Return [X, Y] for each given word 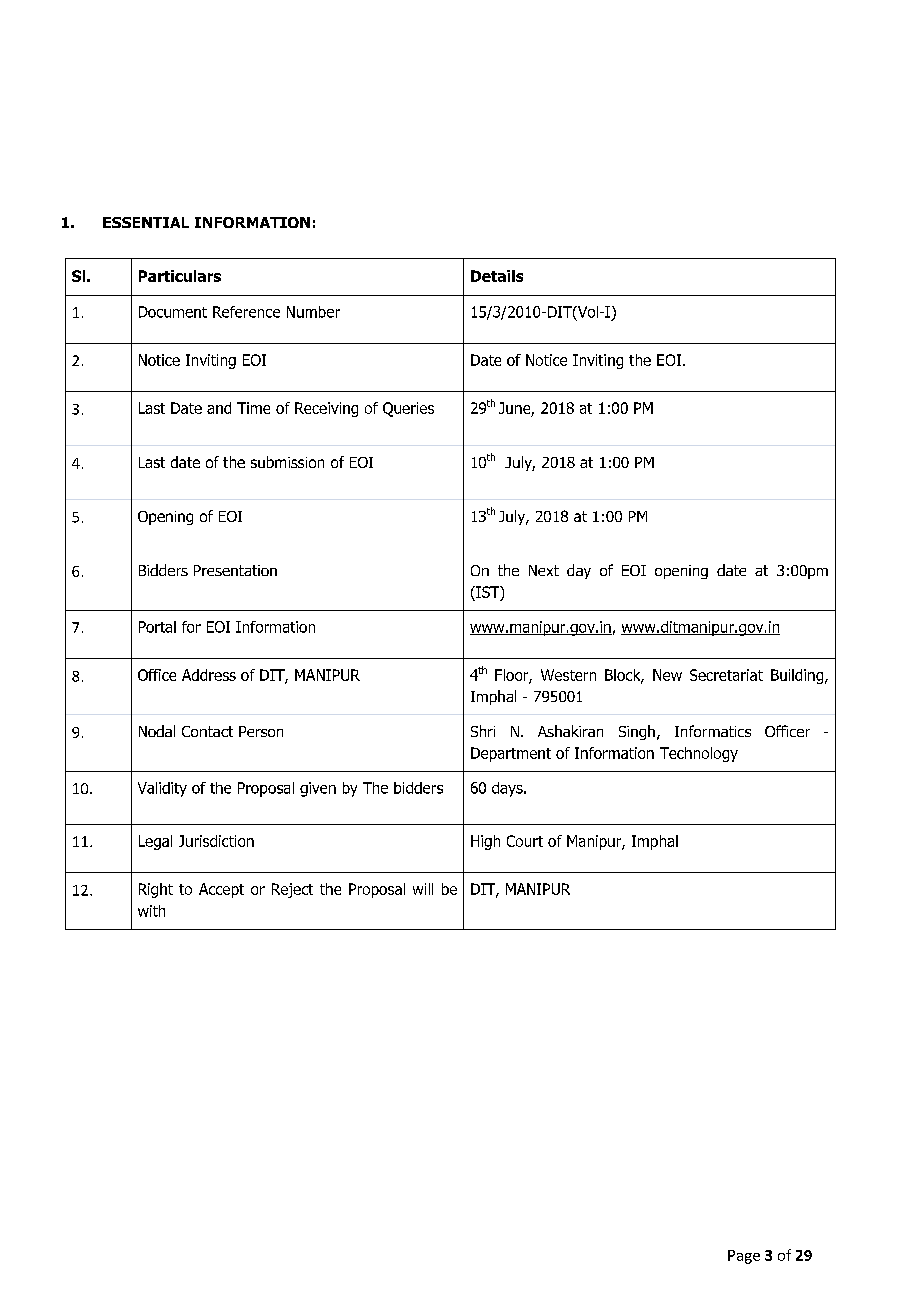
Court [525, 841]
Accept [221, 890]
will [423, 889]
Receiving [326, 409]
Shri [483, 731]
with [151, 911]
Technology [699, 754]
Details [497, 276]
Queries [408, 409]
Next [544, 570]
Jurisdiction [216, 841]
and [219, 408]
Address [209, 675]
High [485, 842]
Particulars [180, 276]
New [667, 675]
